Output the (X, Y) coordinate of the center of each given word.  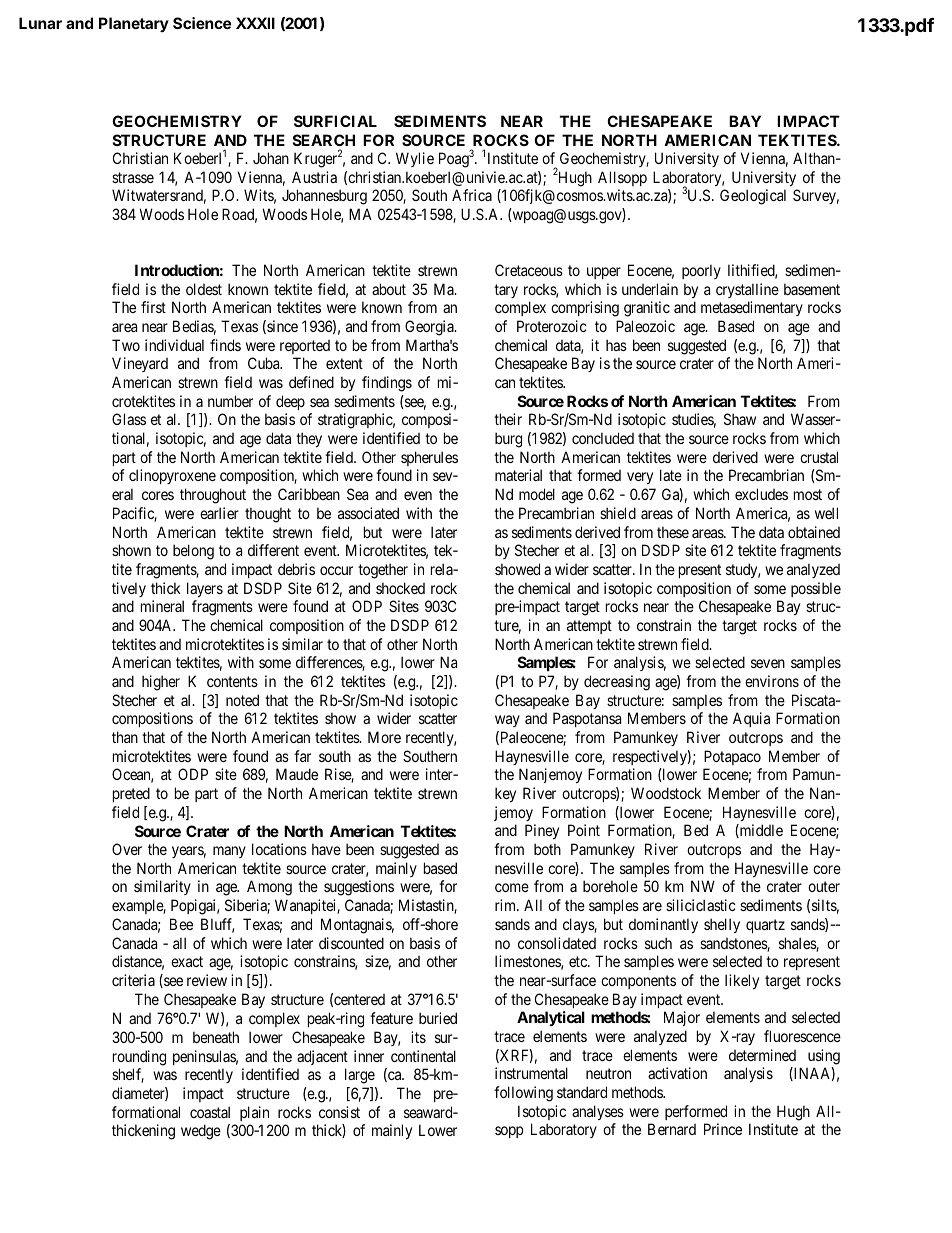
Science (202, 23)
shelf (128, 1075)
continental (423, 1056)
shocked (400, 588)
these (673, 532)
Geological (753, 197)
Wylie (415, 159)
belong (193, 552)
